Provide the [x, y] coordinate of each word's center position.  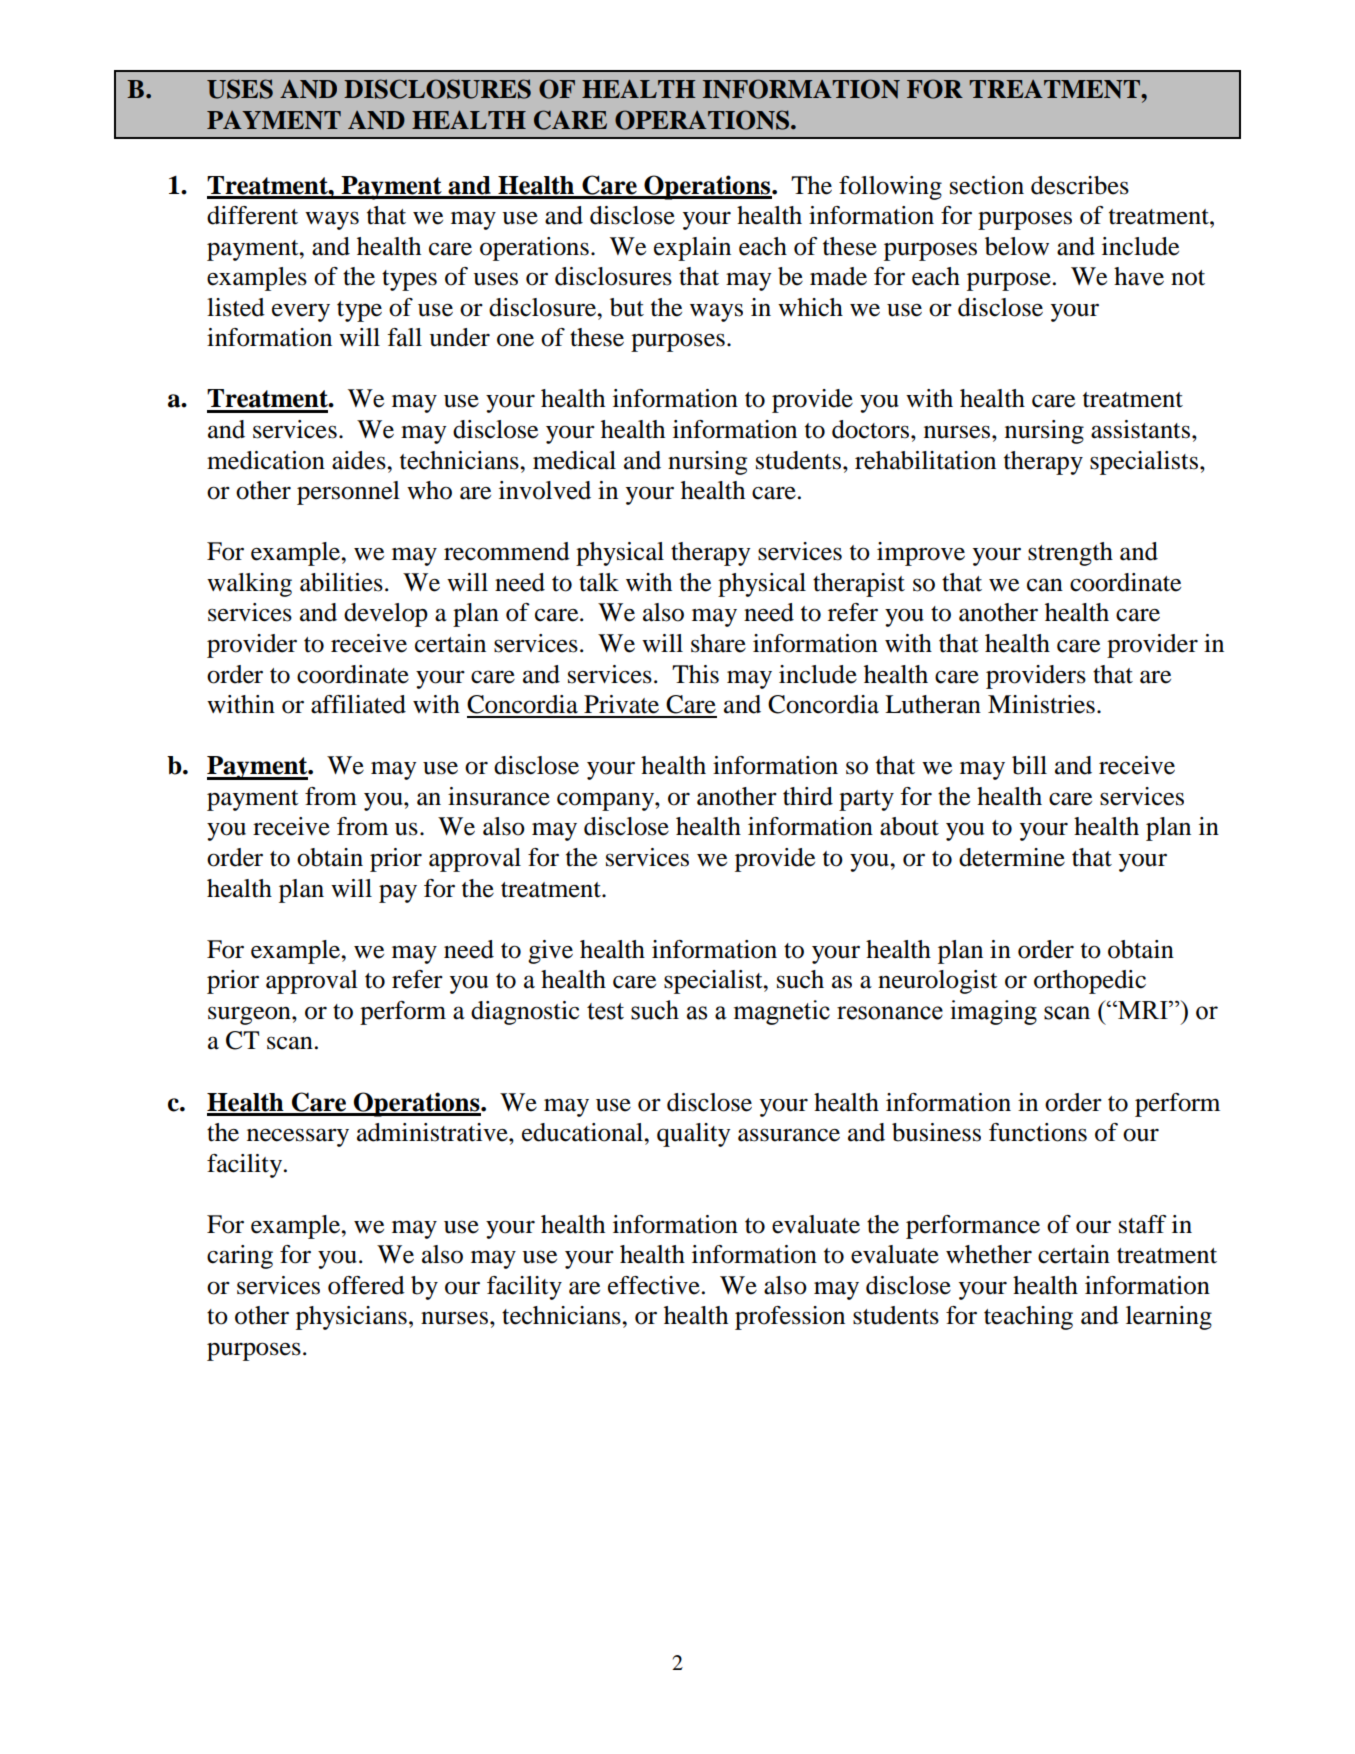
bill [1029, 765]
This [695, 674]
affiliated [358, 704]
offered [366, 1285]
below [1017, 246]
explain [692, 249]
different [252, 215]
